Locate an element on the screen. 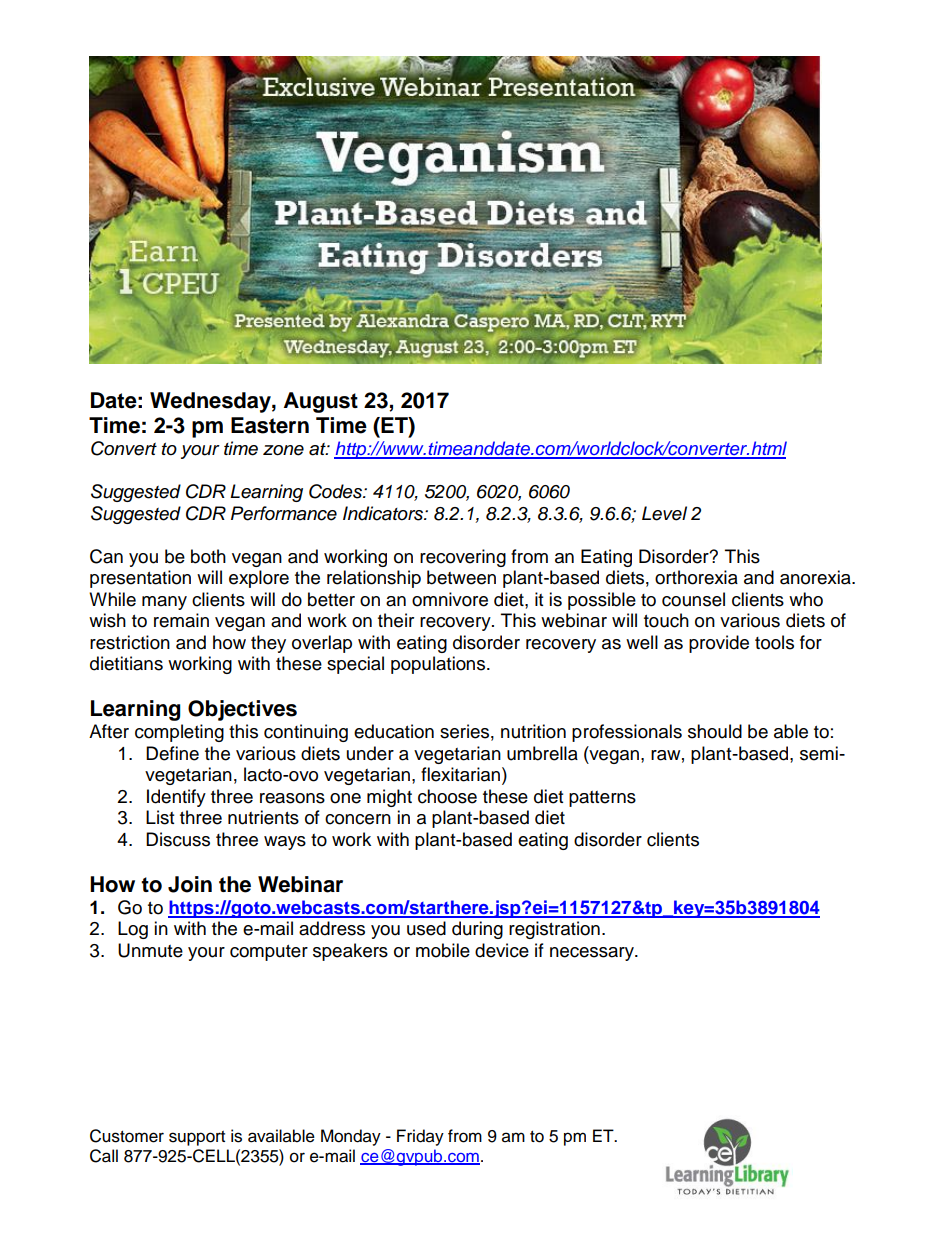  populations is located at coordinates (439, 665).
